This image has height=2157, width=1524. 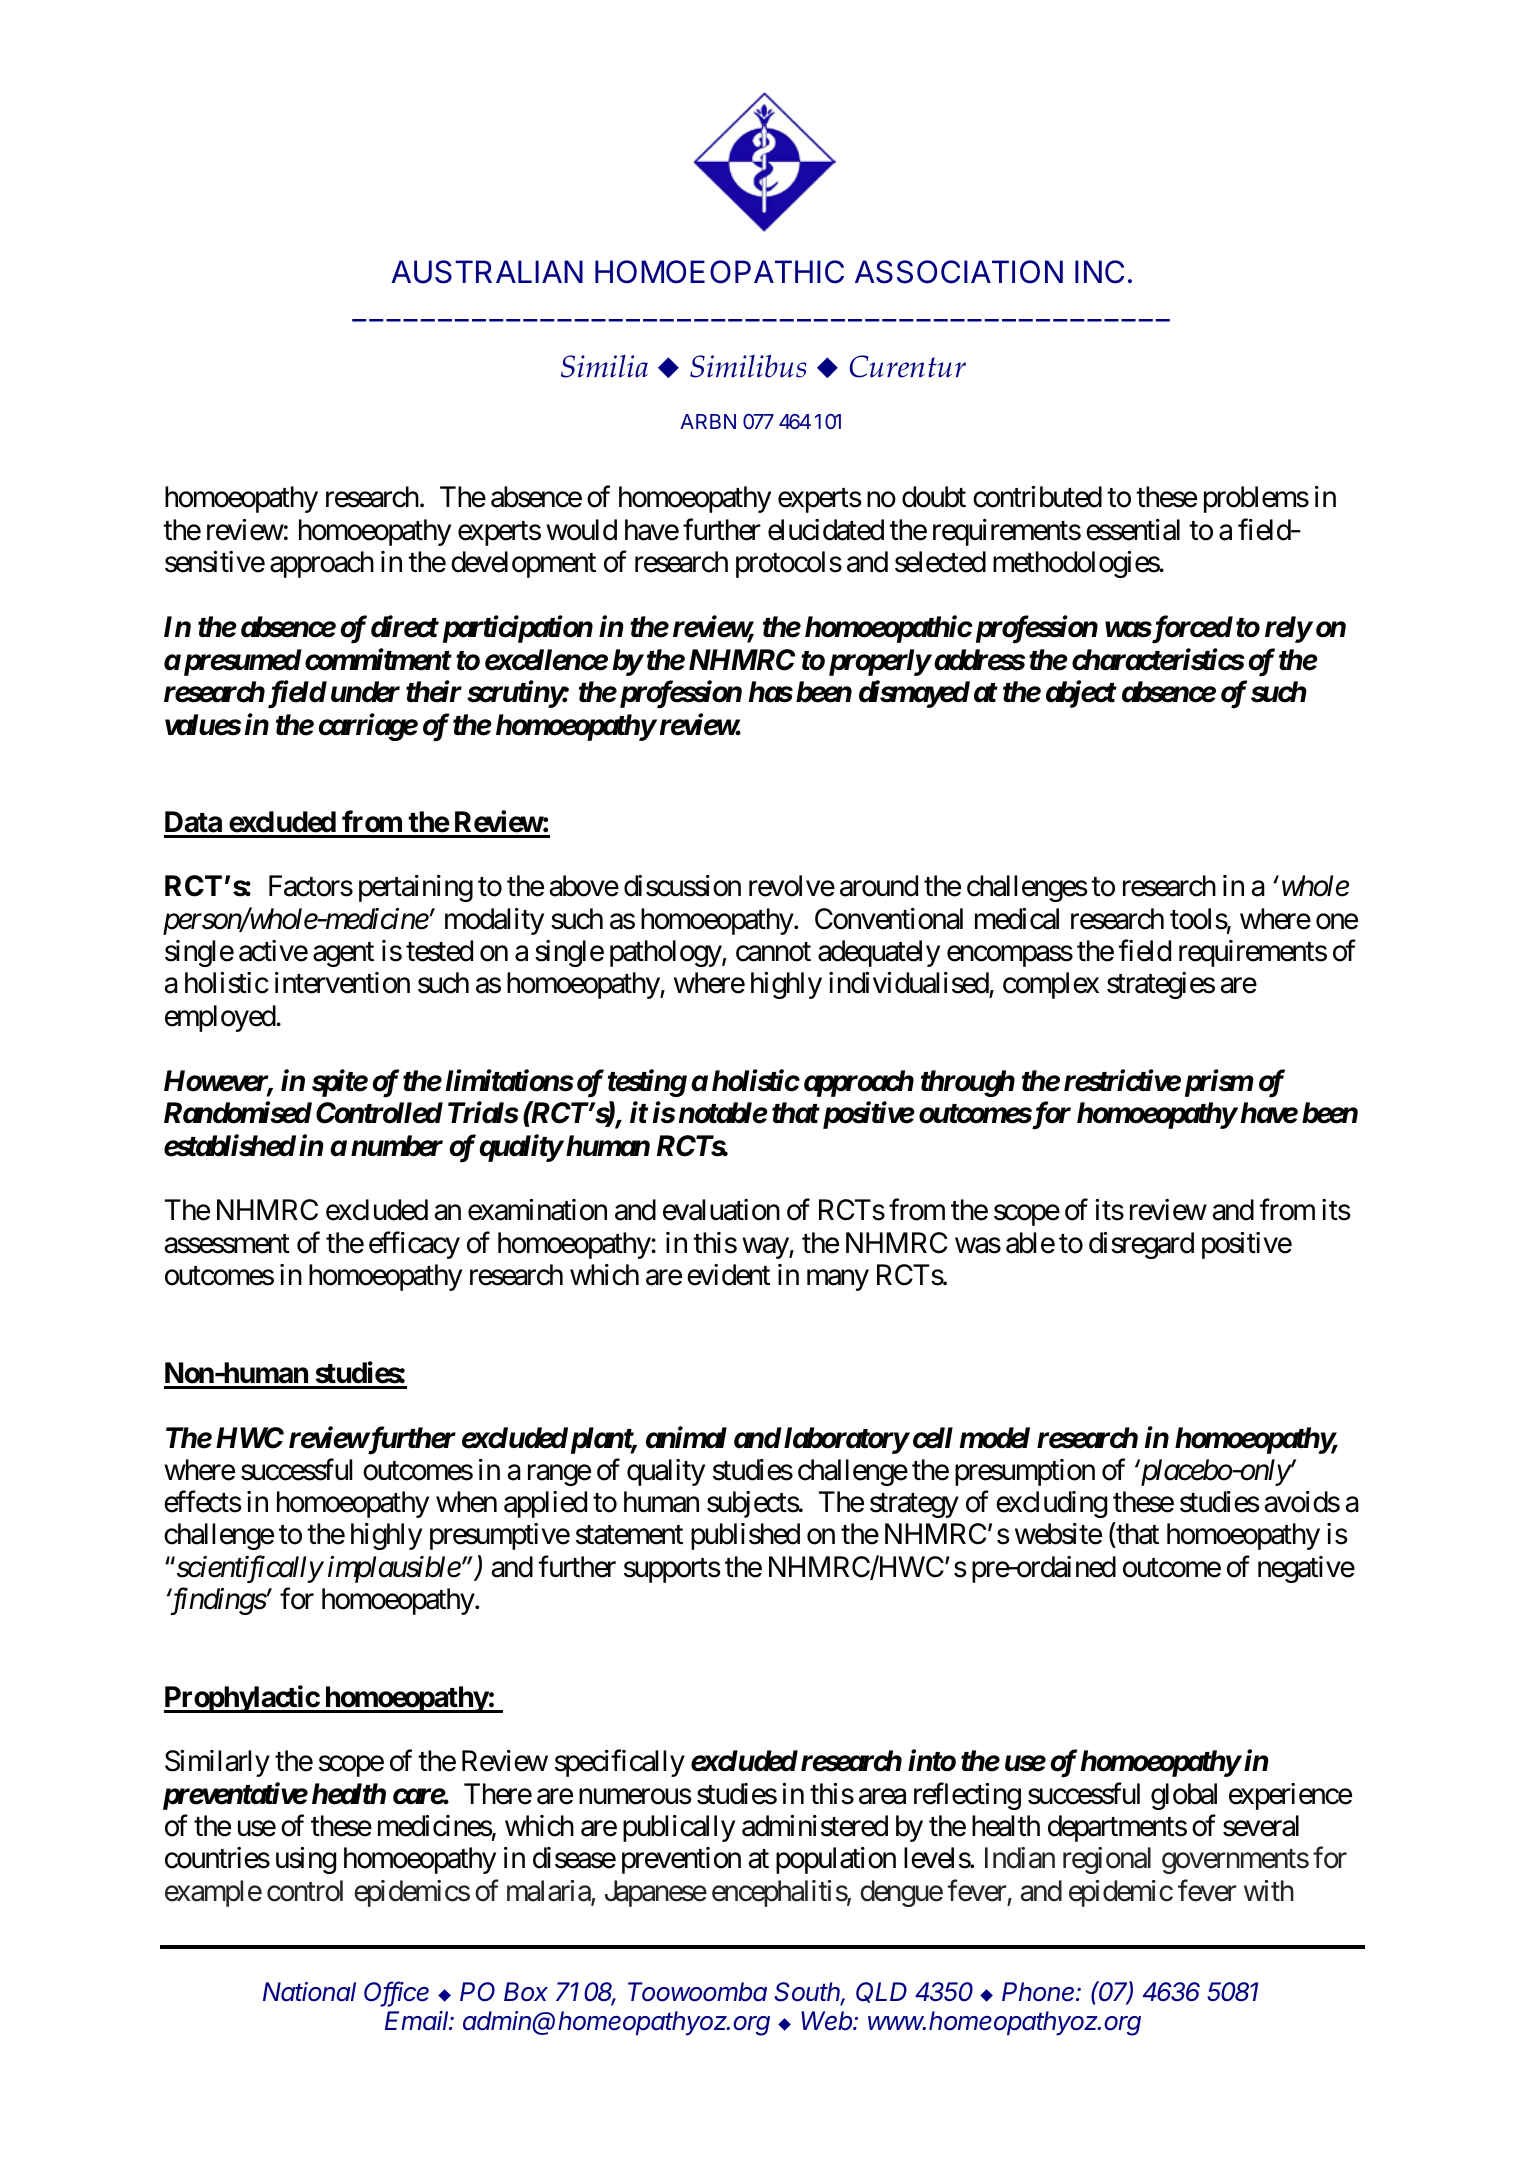 I want to click on prevention, so click(x=681, y=1860).
